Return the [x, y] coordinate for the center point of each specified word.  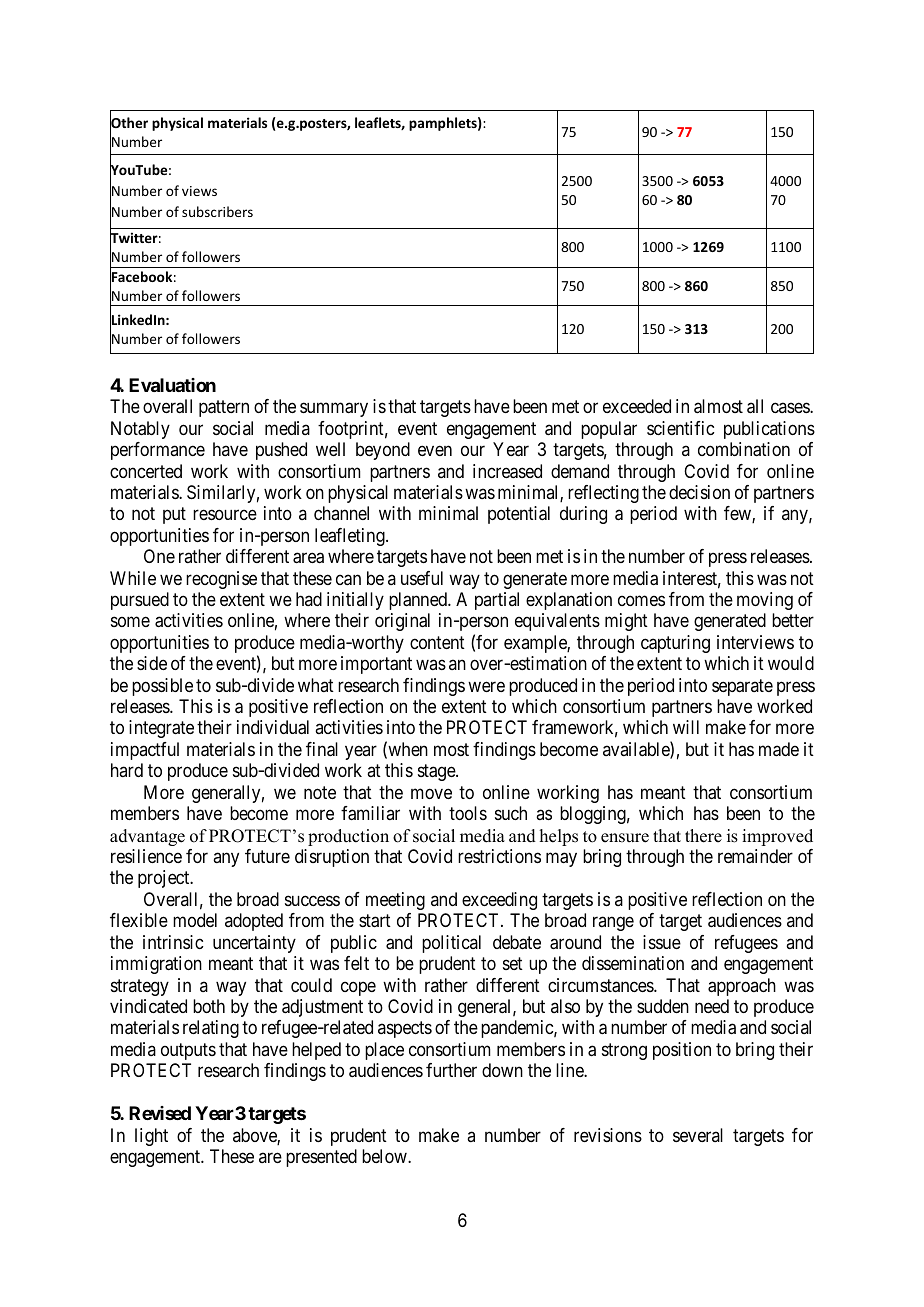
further [451, 1070]
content [437, 642]
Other [129, 123]
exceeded [637, 406]
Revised [160, 1113]
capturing [675, 644]
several [698, 1135]
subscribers [217, 211]
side [152, 663]
